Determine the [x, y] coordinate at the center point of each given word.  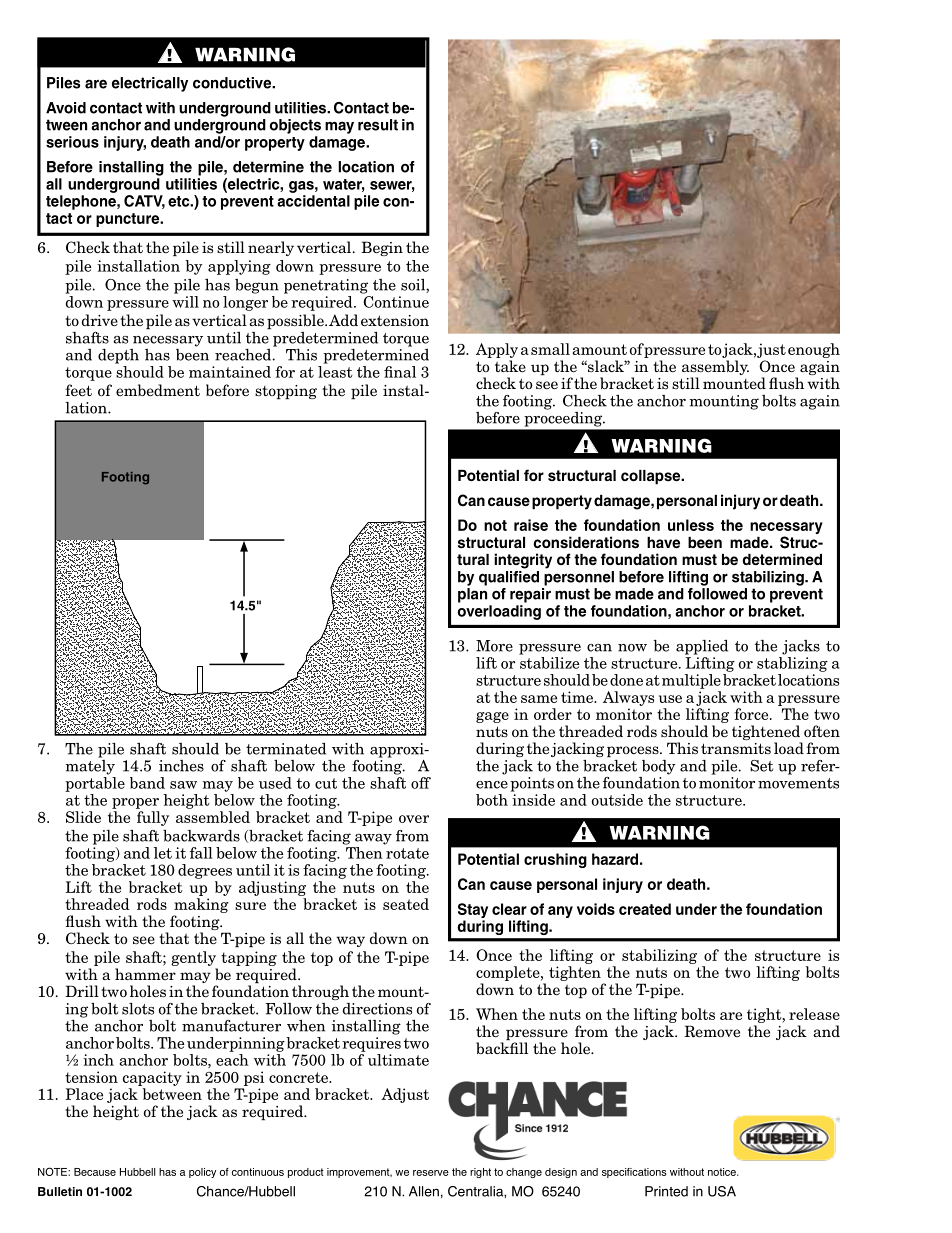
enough [814, 350]
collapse [652, 477]
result [378, 125]
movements [798, 783]
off [421, 783]
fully [153, 818]
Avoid [66, 108]
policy [202, 1173]
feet [78, 390]
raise [531, 525]
